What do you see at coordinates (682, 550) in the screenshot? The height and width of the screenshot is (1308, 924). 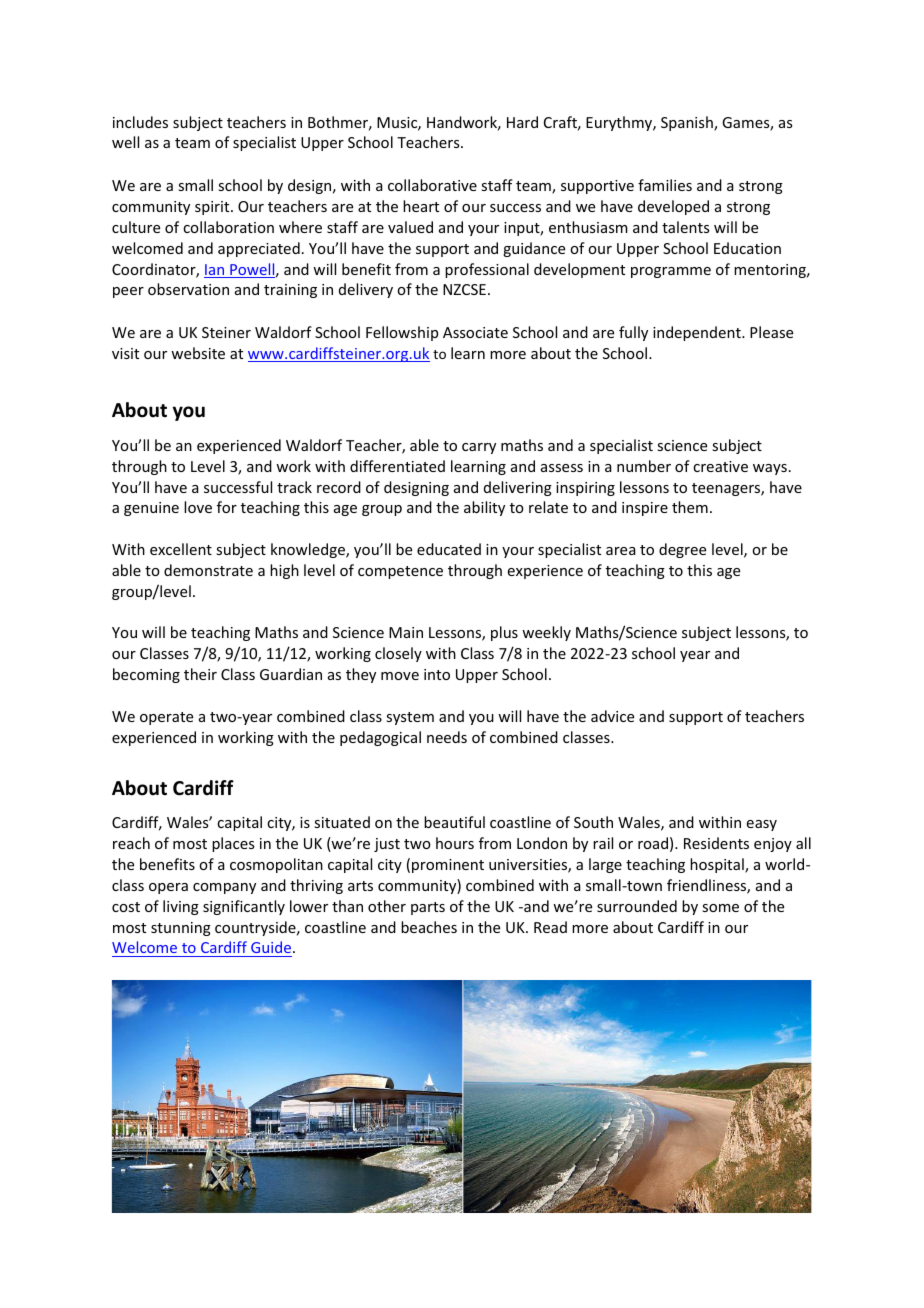 I see `degree` at bounding box center [682, 550].
